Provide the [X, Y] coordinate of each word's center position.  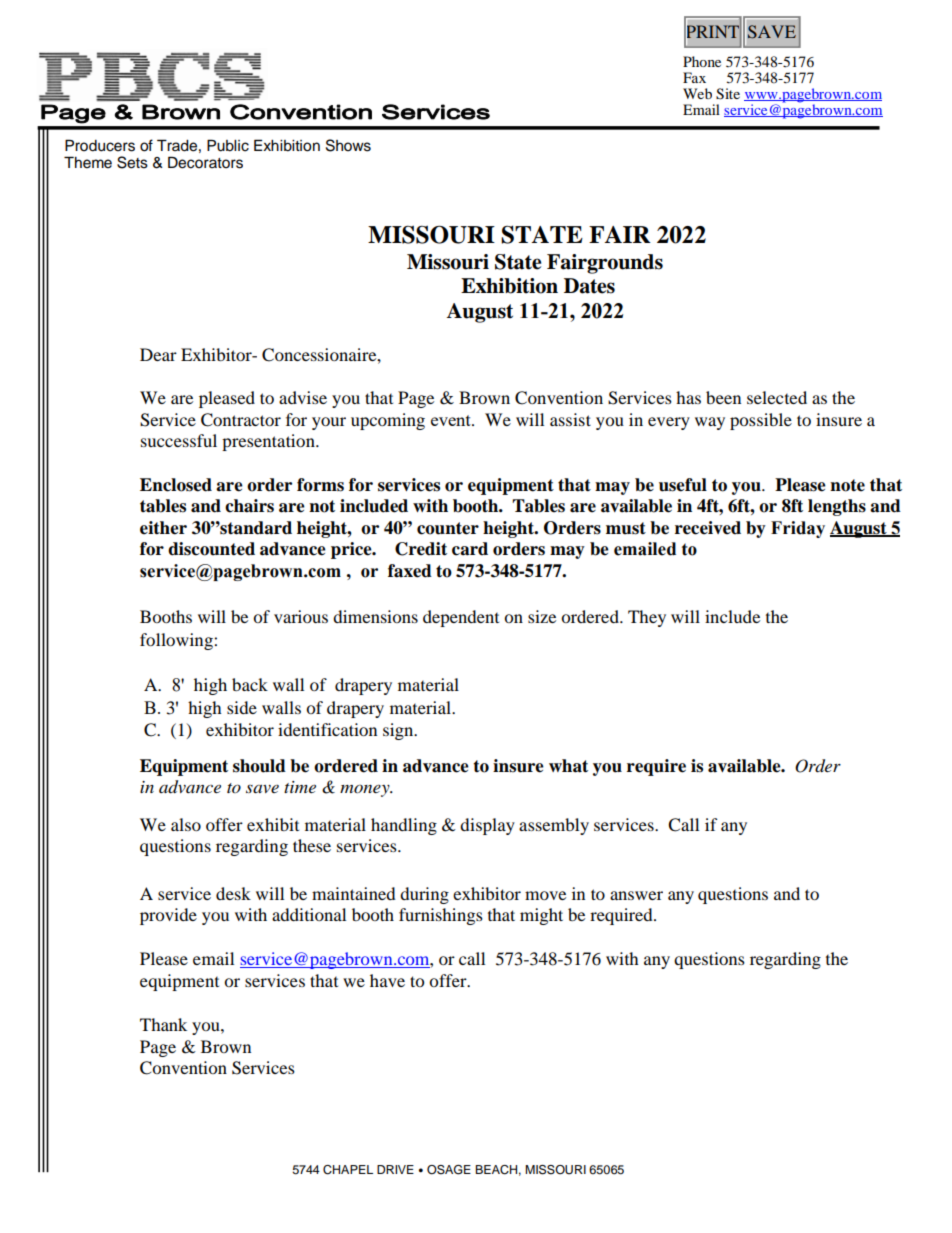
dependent [461, 618]
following [177, 641]
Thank [163, 1024]
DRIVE [395, 1169]
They [647, 618]
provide [168, 916]
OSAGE [449, 1170]
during [424, 895]
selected [777, 397]
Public [228, 145]
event [452, 420]
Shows [348, 145]
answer [636, 895]
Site [728, 94]
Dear [158, 354]
